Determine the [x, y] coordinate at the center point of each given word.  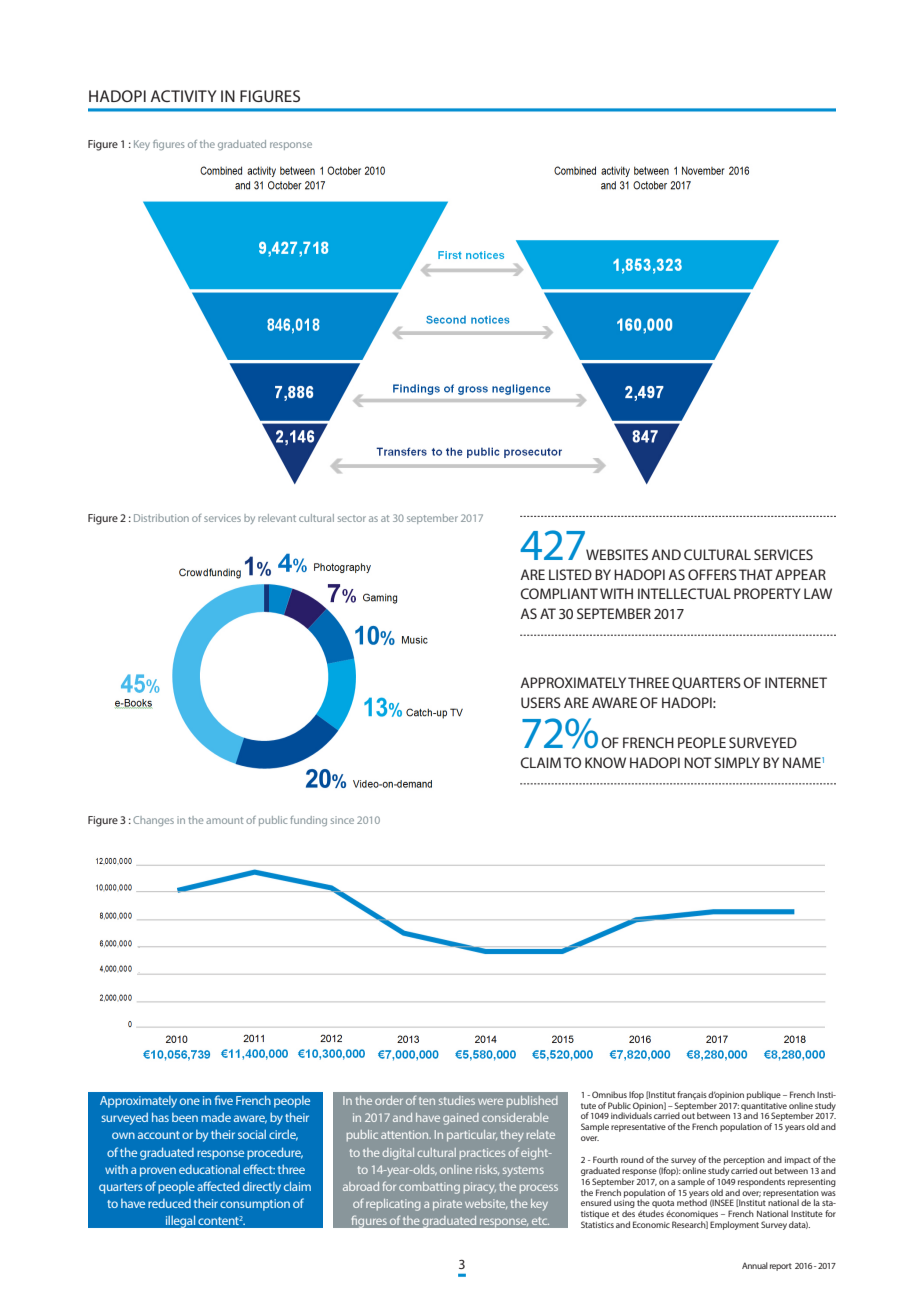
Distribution [161, 518]
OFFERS [712, 574]
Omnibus [609, 1094]
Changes [153, 821]
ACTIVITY [184, 96]
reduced [169, 1203]
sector [352, 518]
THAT [756, 574]
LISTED [570, 574]
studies [457, 1100]
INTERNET [796, 682]
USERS [541, 702]
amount [224, 820]
